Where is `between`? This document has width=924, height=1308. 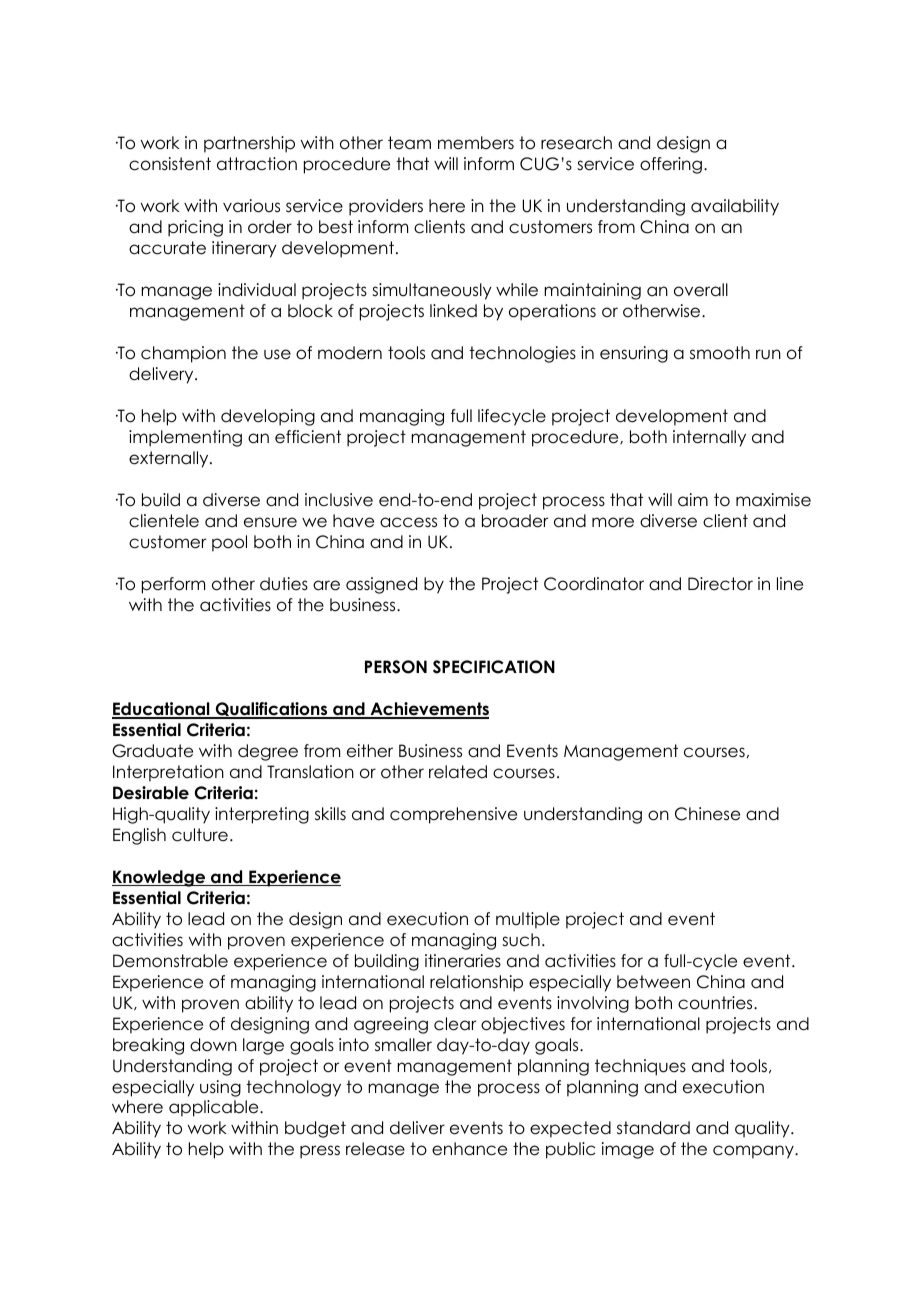 between is located at coordinates (653, 982).
